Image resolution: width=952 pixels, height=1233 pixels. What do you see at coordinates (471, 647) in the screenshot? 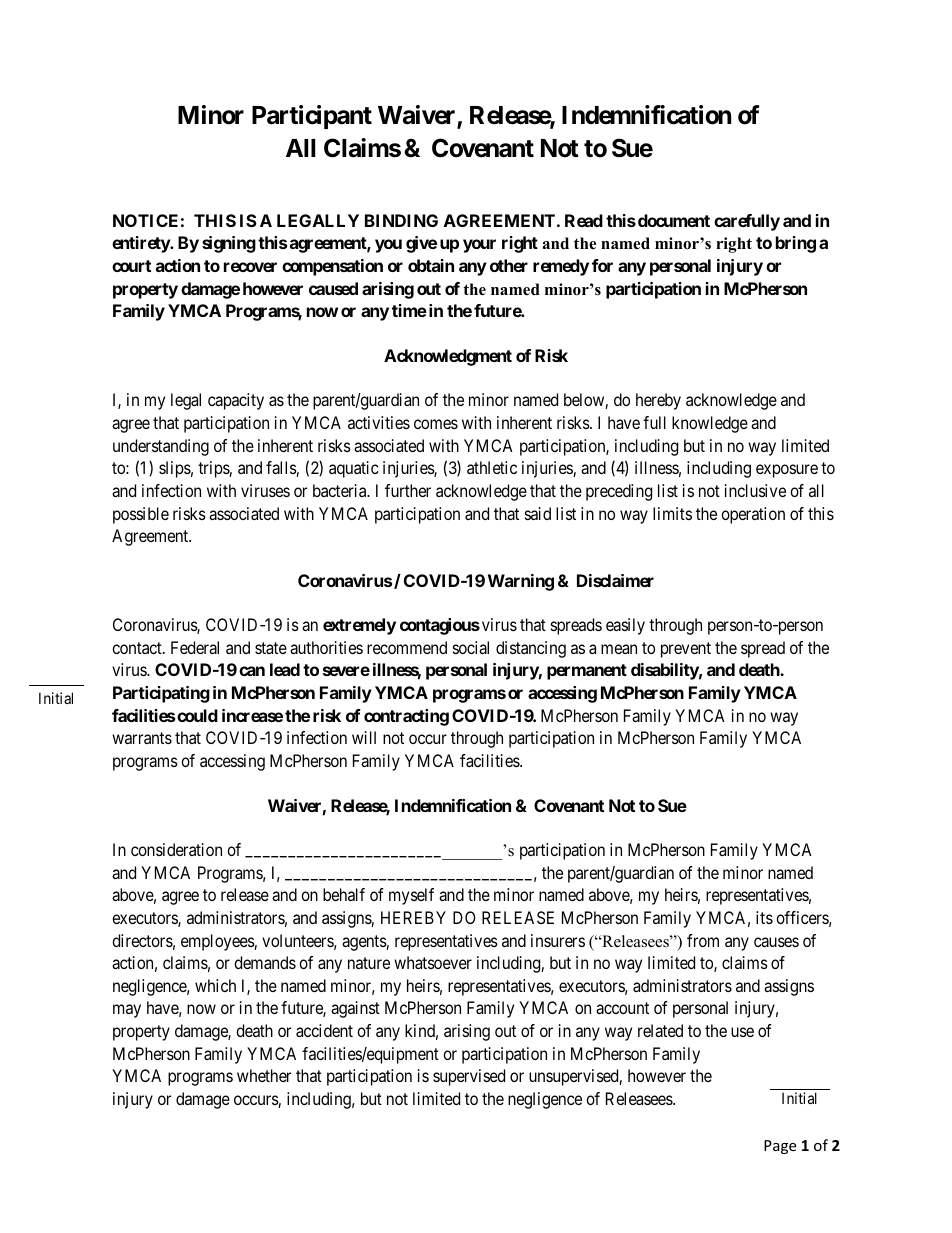
I see `social` at bounding box center [471, 647].
